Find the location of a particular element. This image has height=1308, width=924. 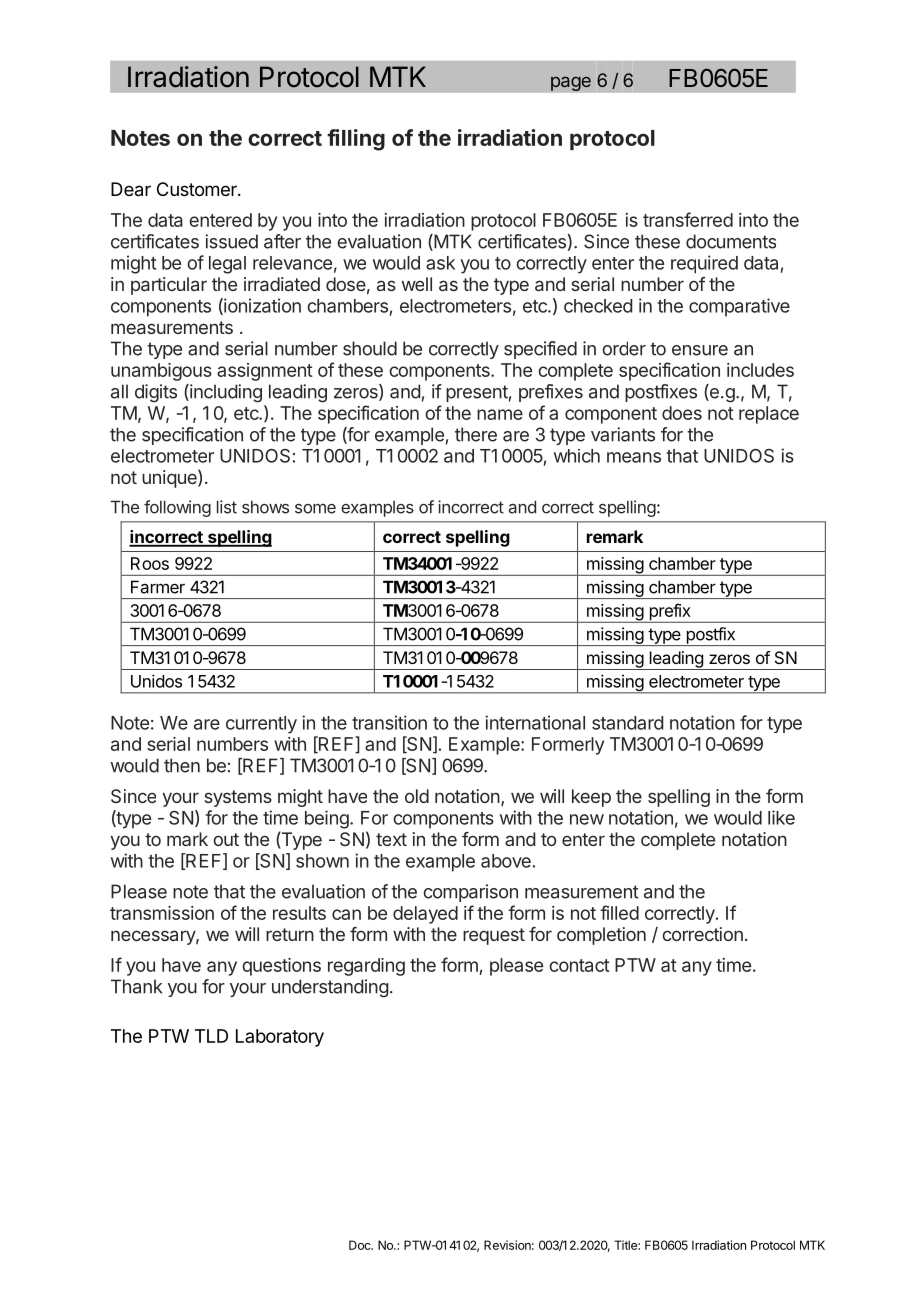

then is located at coordinates (182, 765).
